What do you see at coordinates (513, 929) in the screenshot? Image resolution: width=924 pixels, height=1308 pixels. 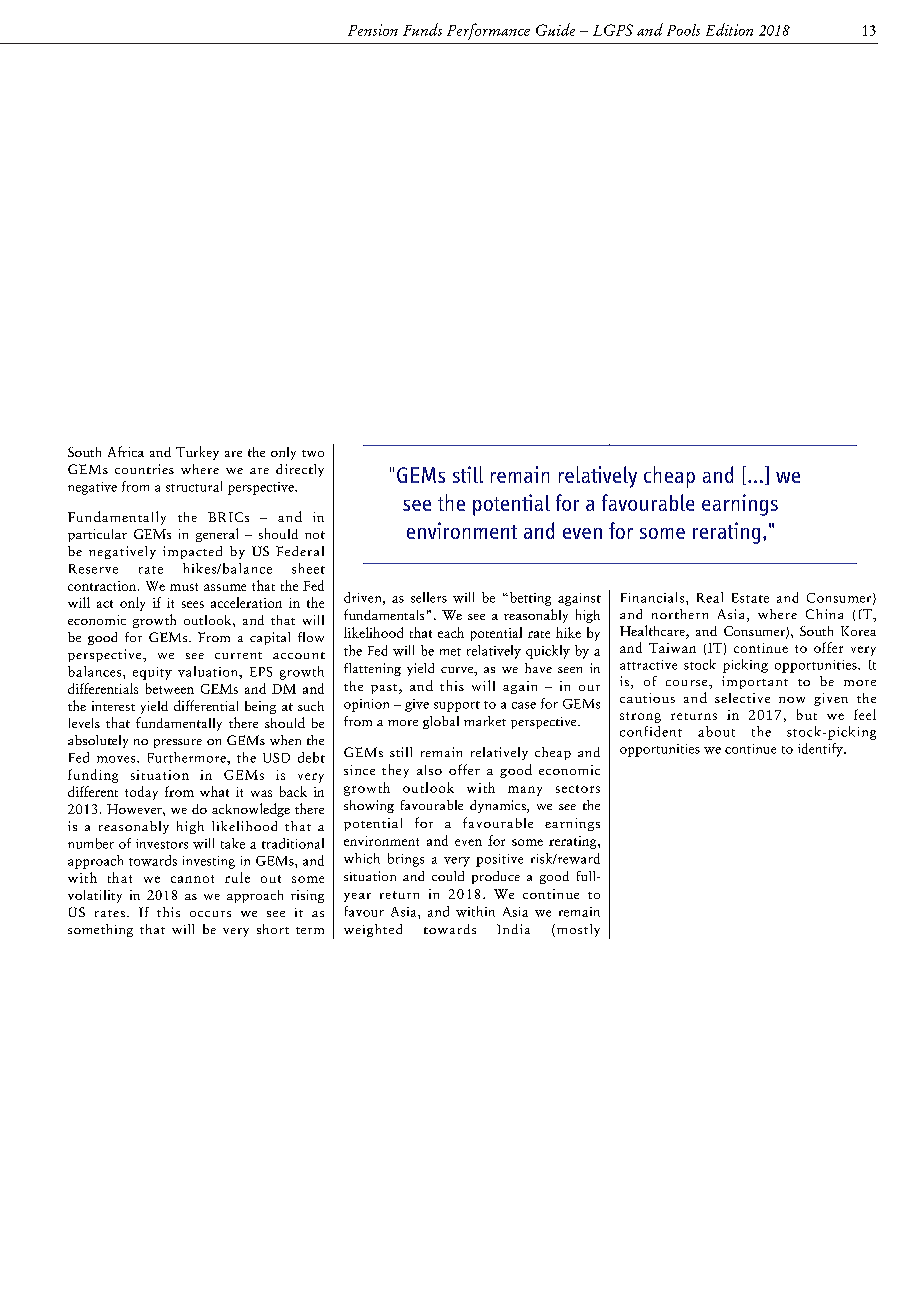 I see `India` at bounding box center [513, 929].
